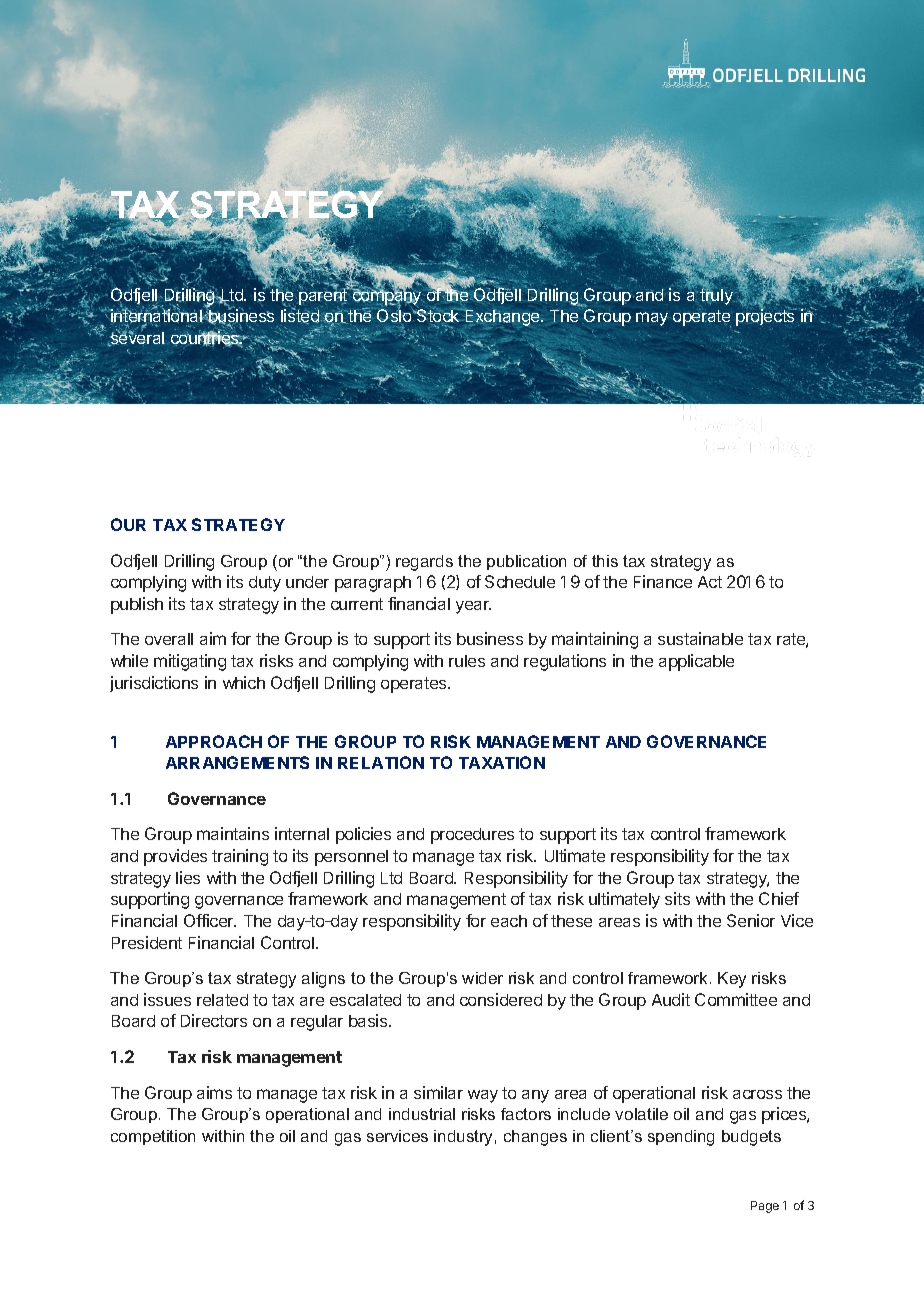  What do you see at coordinates (153, 1137) in the document?
I see `competition` at bounding box center [153, 1137].
